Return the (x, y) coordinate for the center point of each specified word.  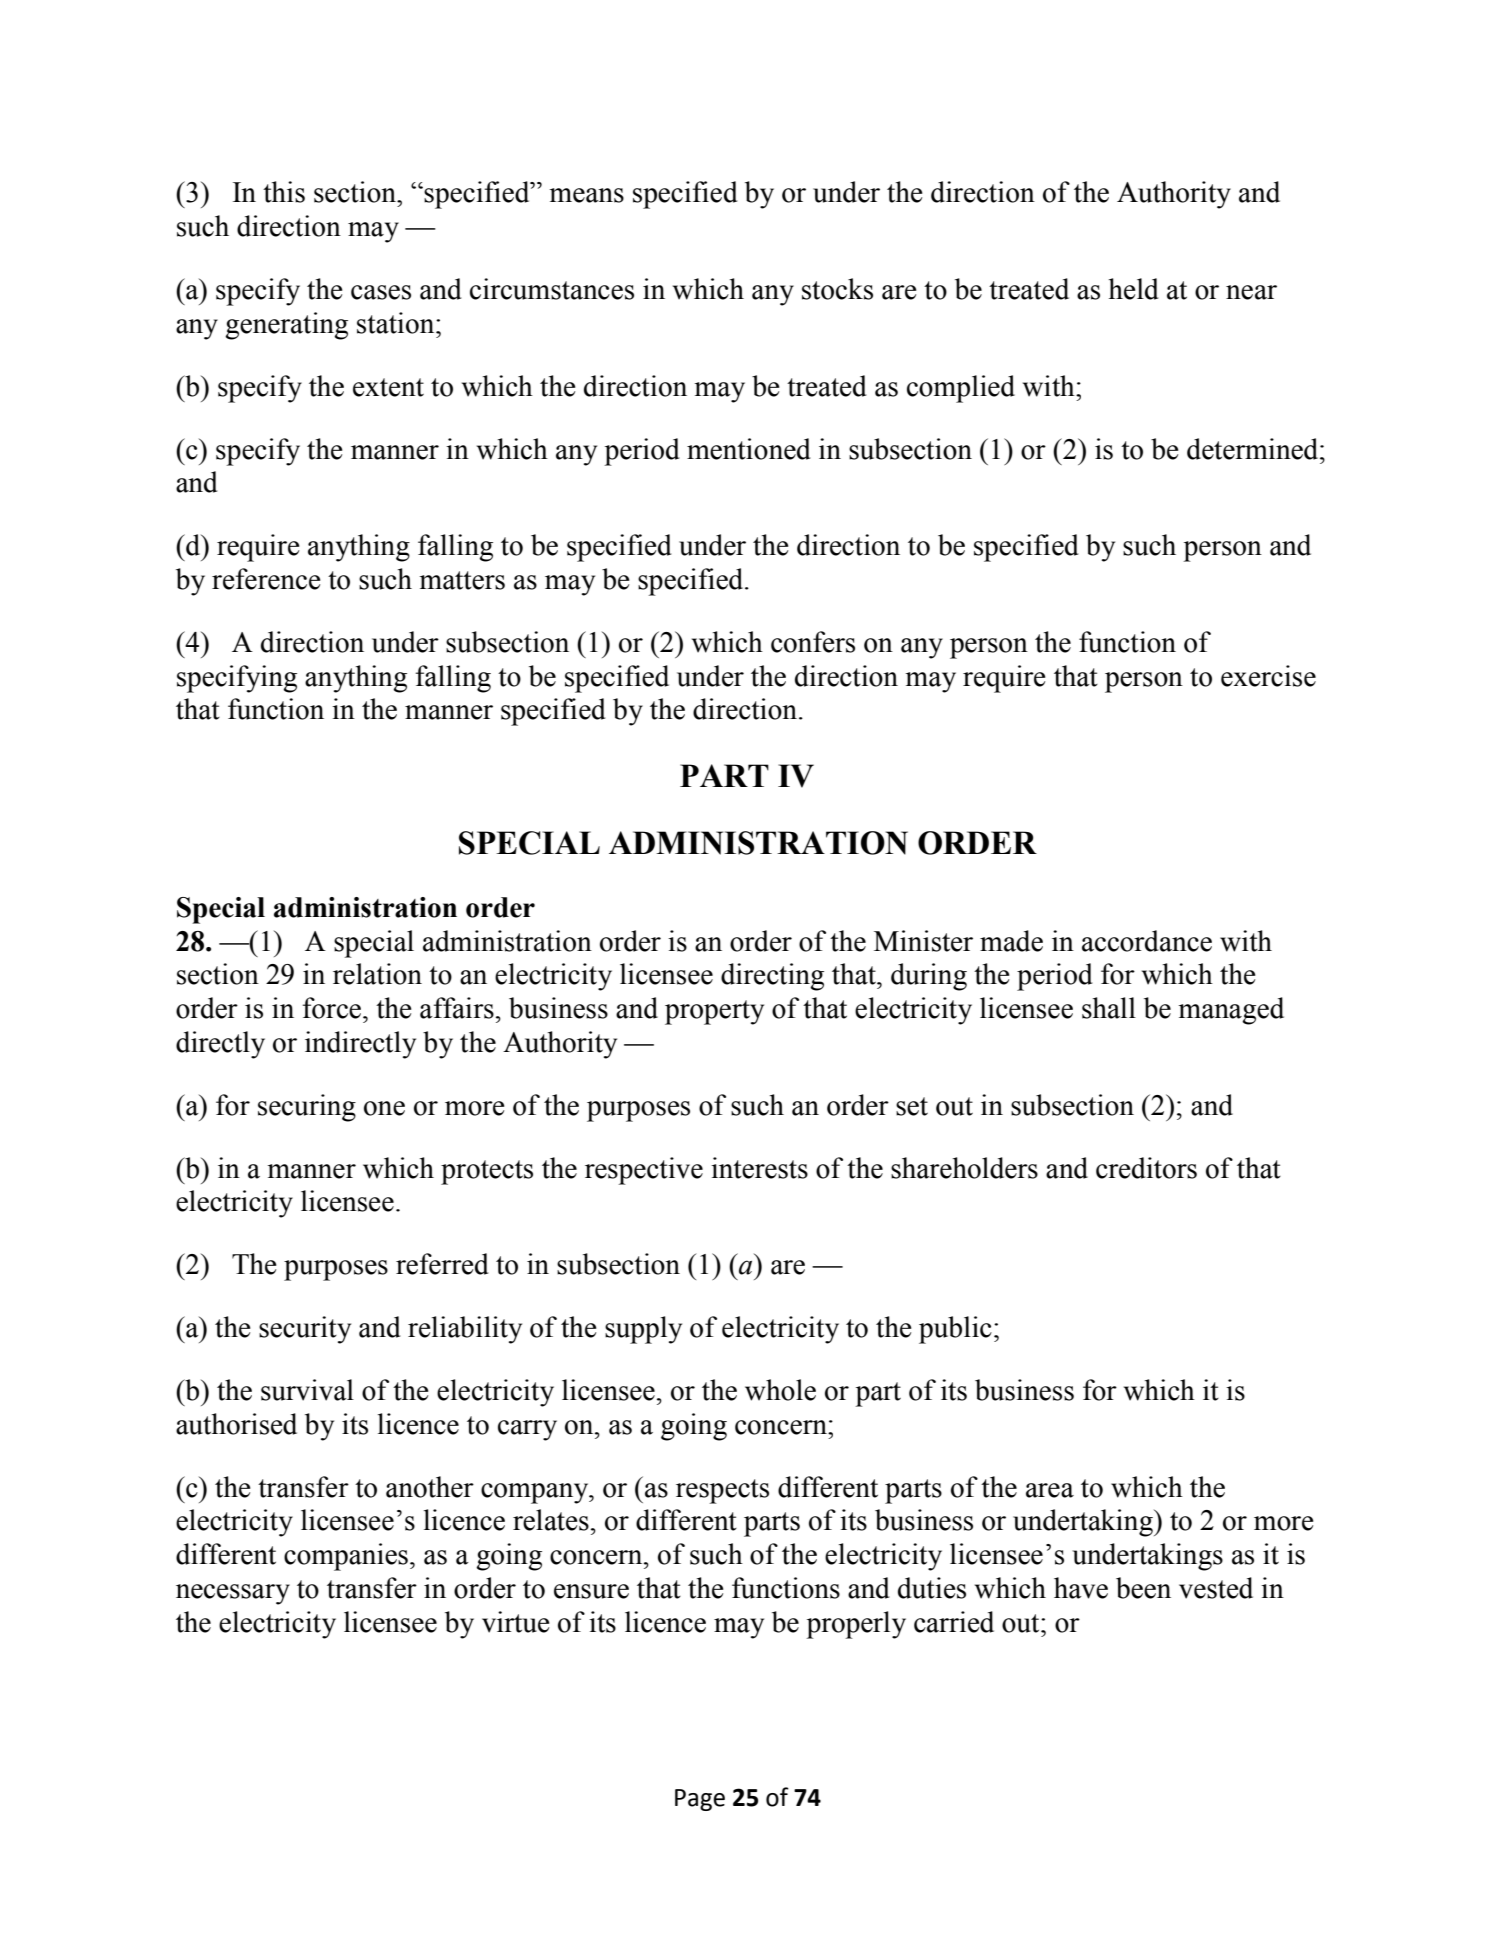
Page (700, 1800)
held (1133, 289)
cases (381, 292)
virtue (515, 1622)
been (1143, 1588)
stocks (837, 289)
